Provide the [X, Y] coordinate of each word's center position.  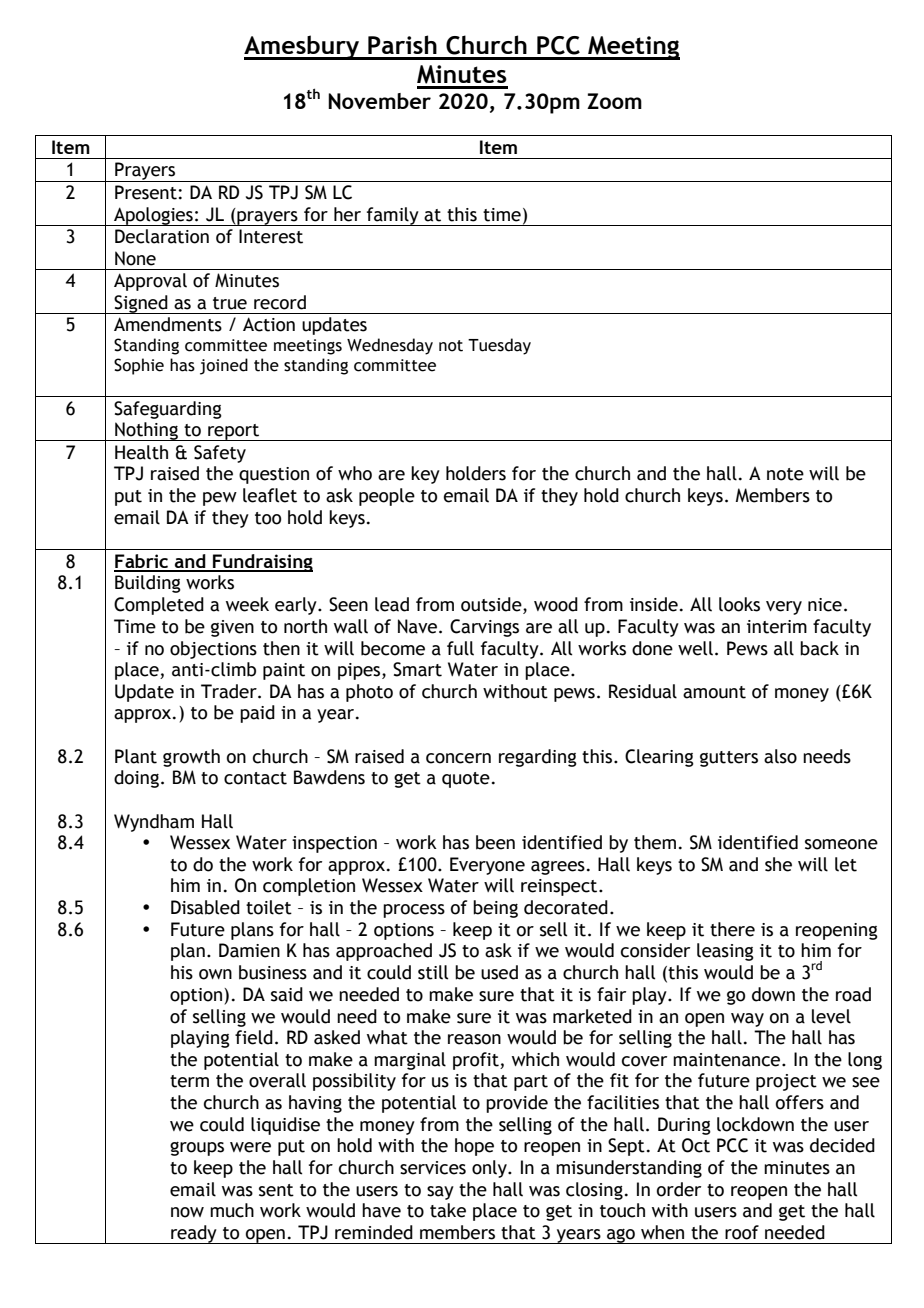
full [460, 648]
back [819, 648]
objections [213, 650]
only [490, 1169]
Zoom [614, 101]
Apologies [153, 216]
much [232, 1210]
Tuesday [499, 346]
